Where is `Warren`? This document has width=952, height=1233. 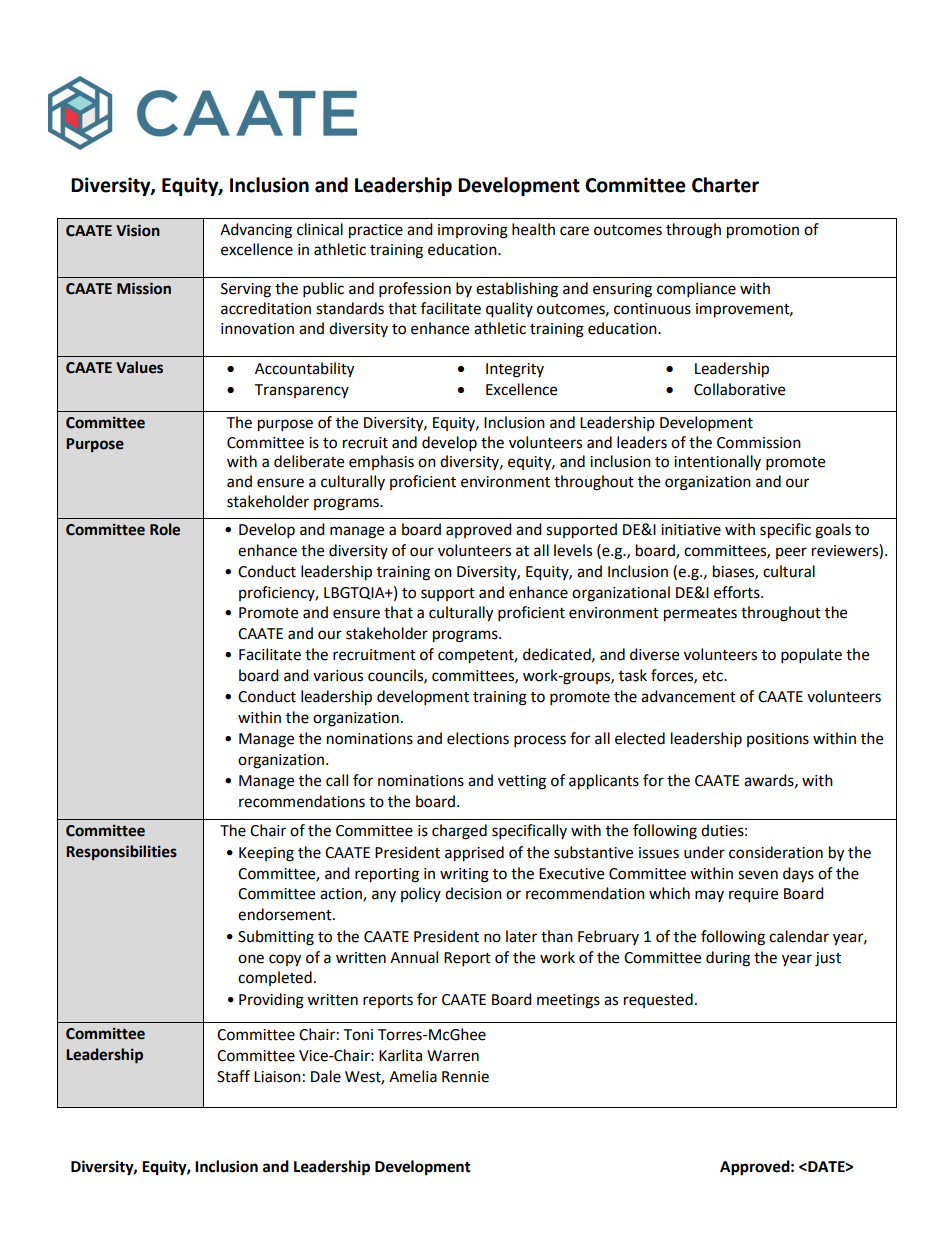 Warren is located at coordinates (453, 1056).
